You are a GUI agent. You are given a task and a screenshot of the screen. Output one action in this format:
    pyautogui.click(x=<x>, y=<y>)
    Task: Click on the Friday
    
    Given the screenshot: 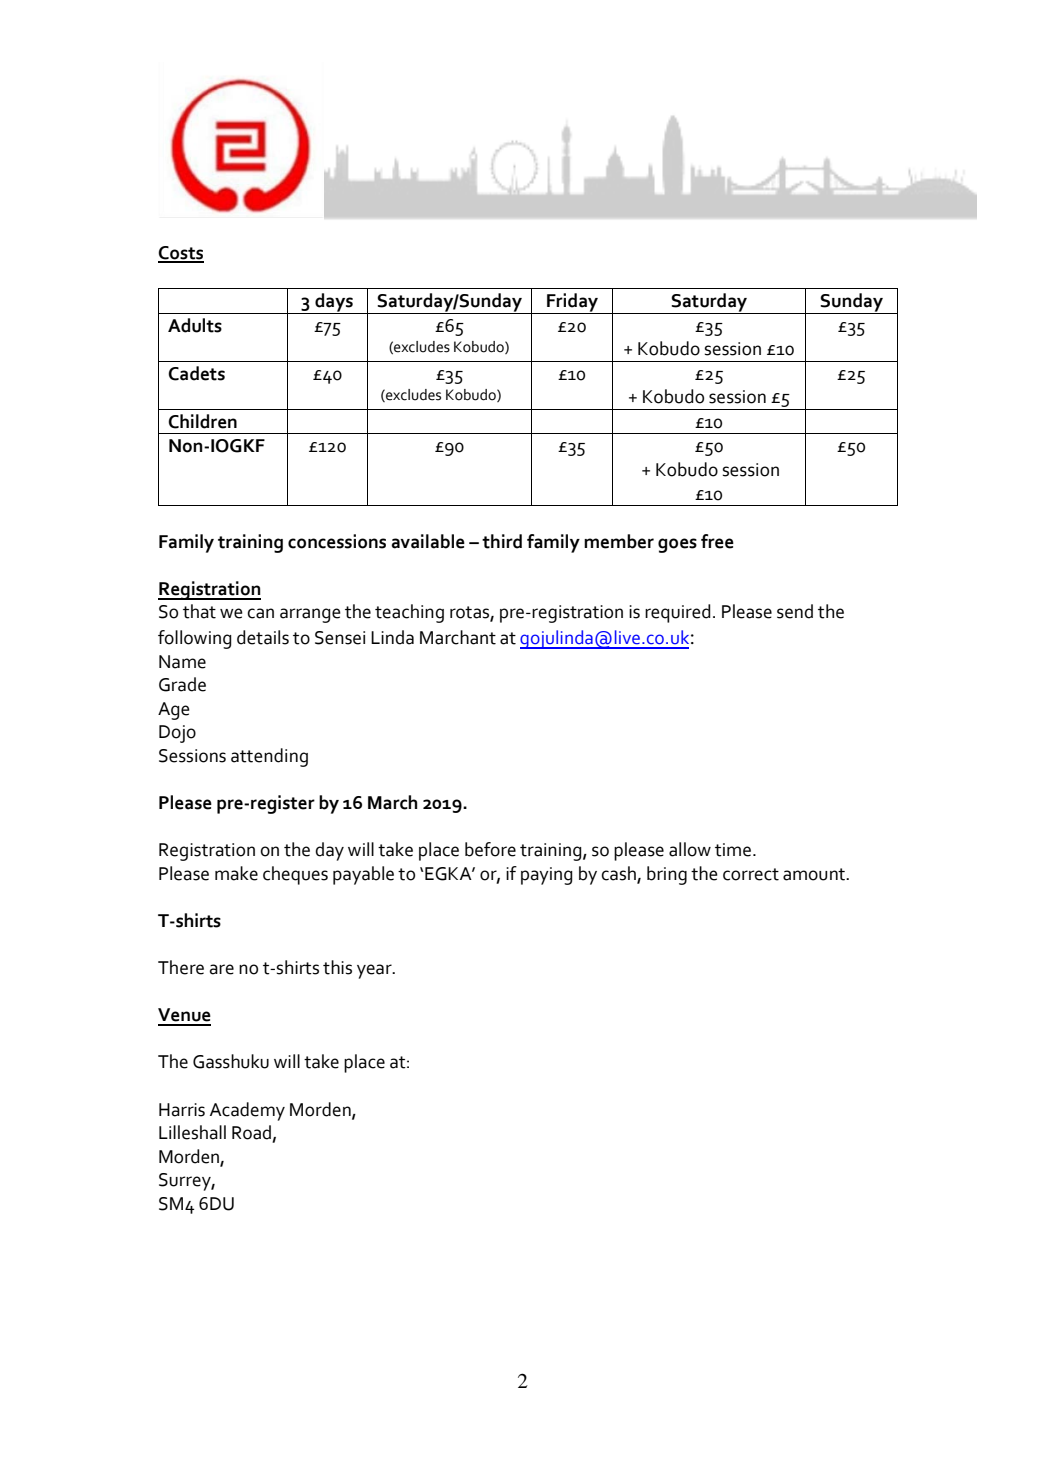 What is the action you would take?
    pyautogui.click(x=573, y=303)
